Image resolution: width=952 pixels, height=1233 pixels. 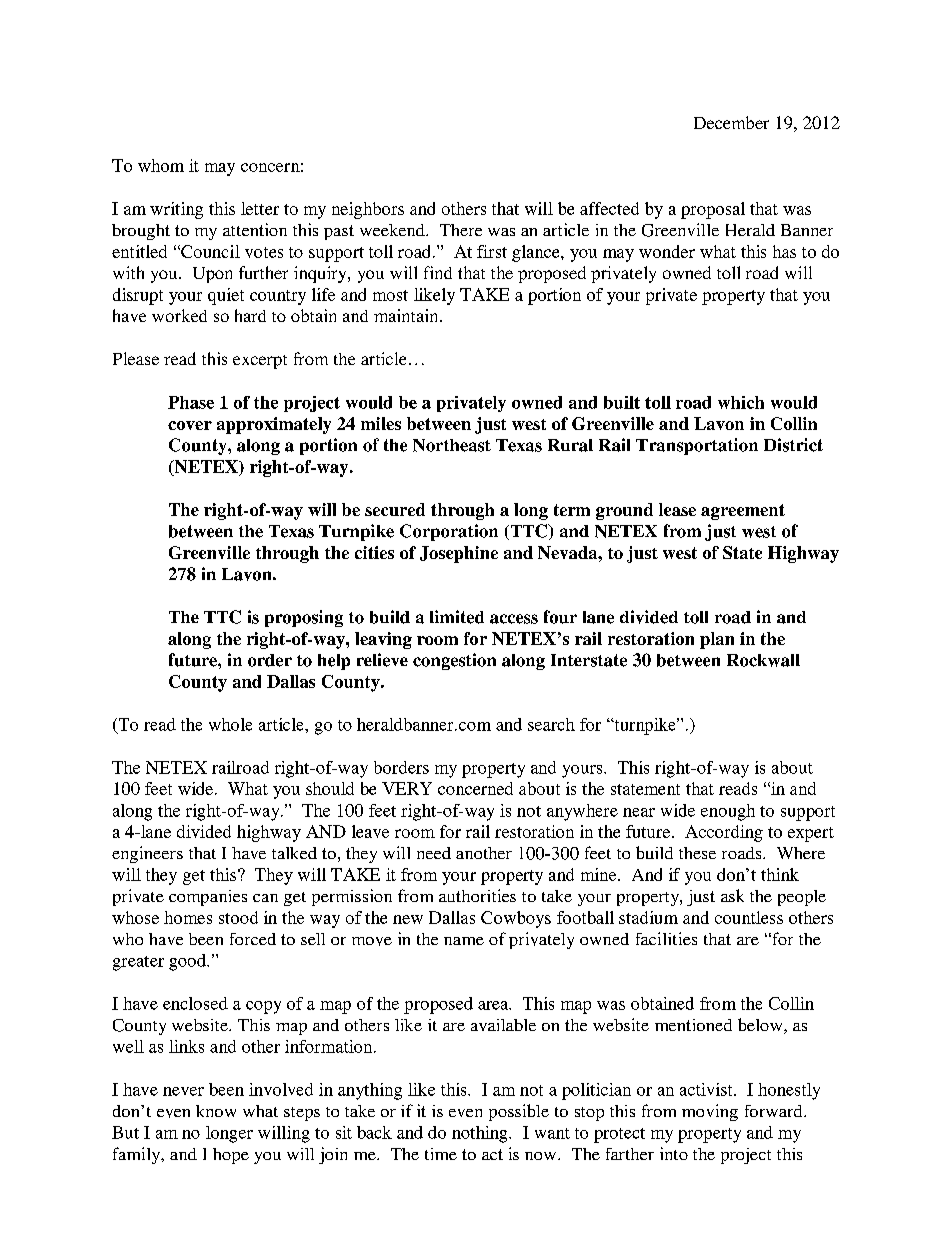 I want to click on know, so click(x=216, y=1111).
